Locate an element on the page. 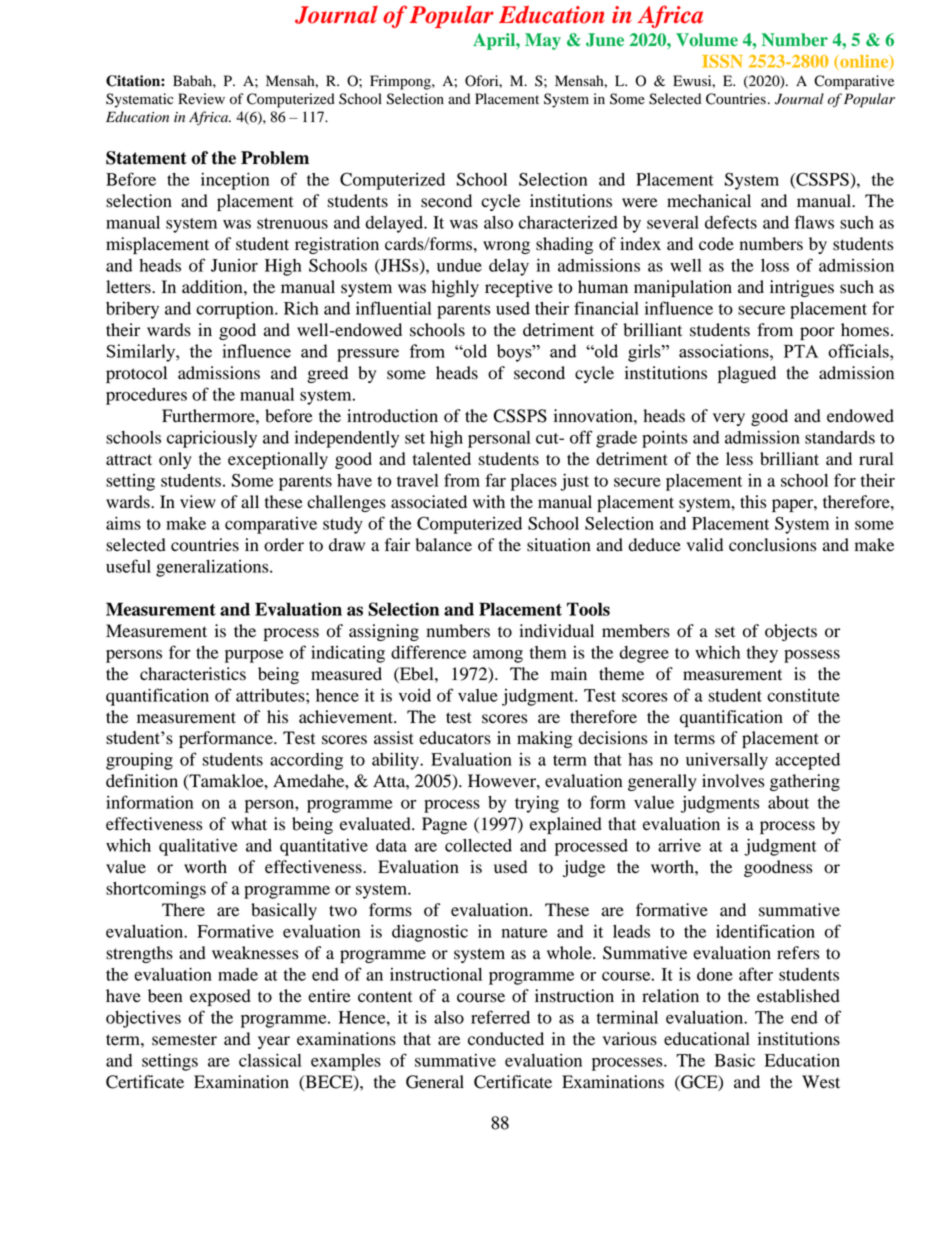  semester is located at coordinates (184, 1040).
